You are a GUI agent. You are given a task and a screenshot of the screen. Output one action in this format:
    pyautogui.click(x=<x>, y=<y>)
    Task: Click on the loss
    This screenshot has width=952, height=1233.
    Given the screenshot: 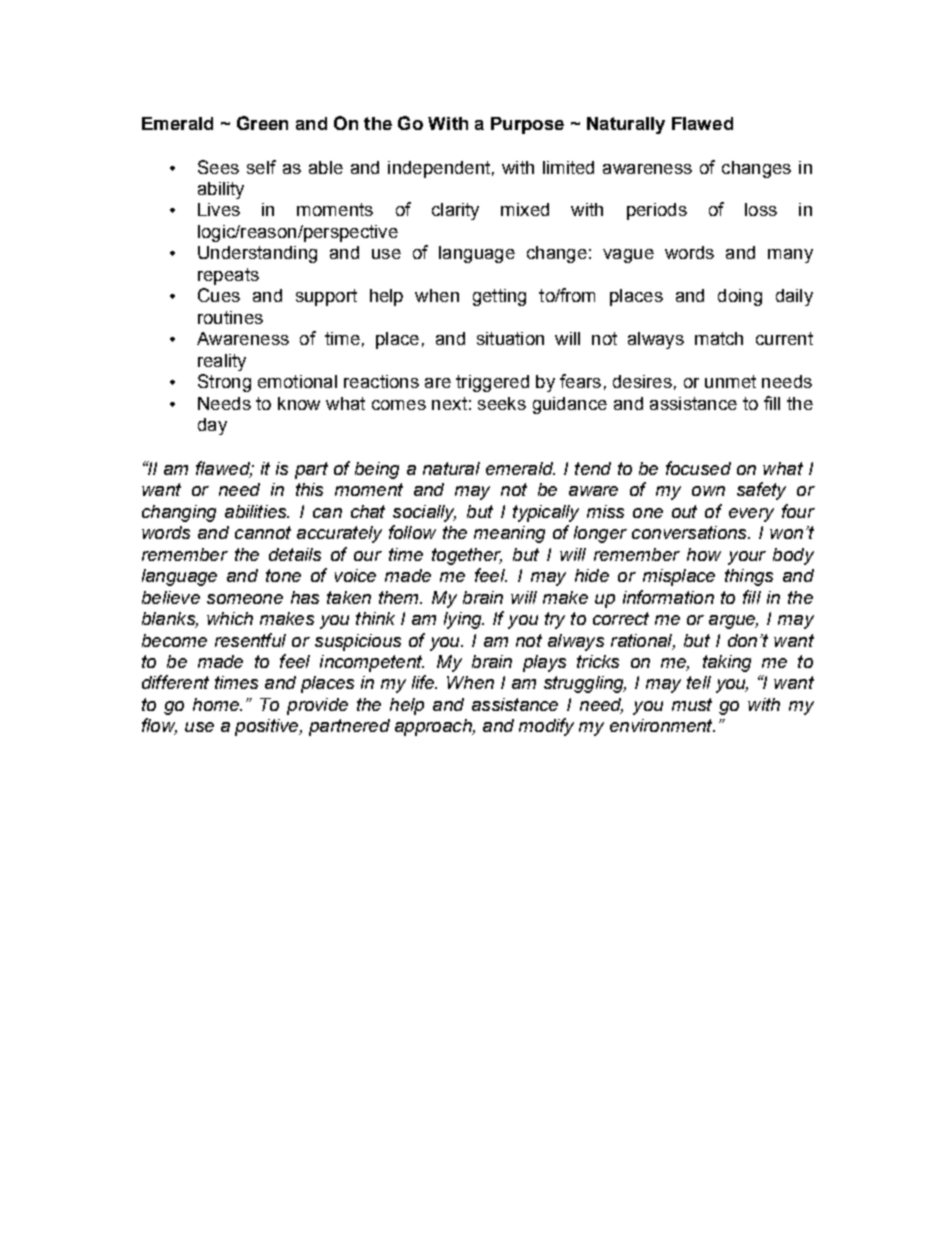 What is the action you would take?
    pyautogui.click(x=761, y=209)
